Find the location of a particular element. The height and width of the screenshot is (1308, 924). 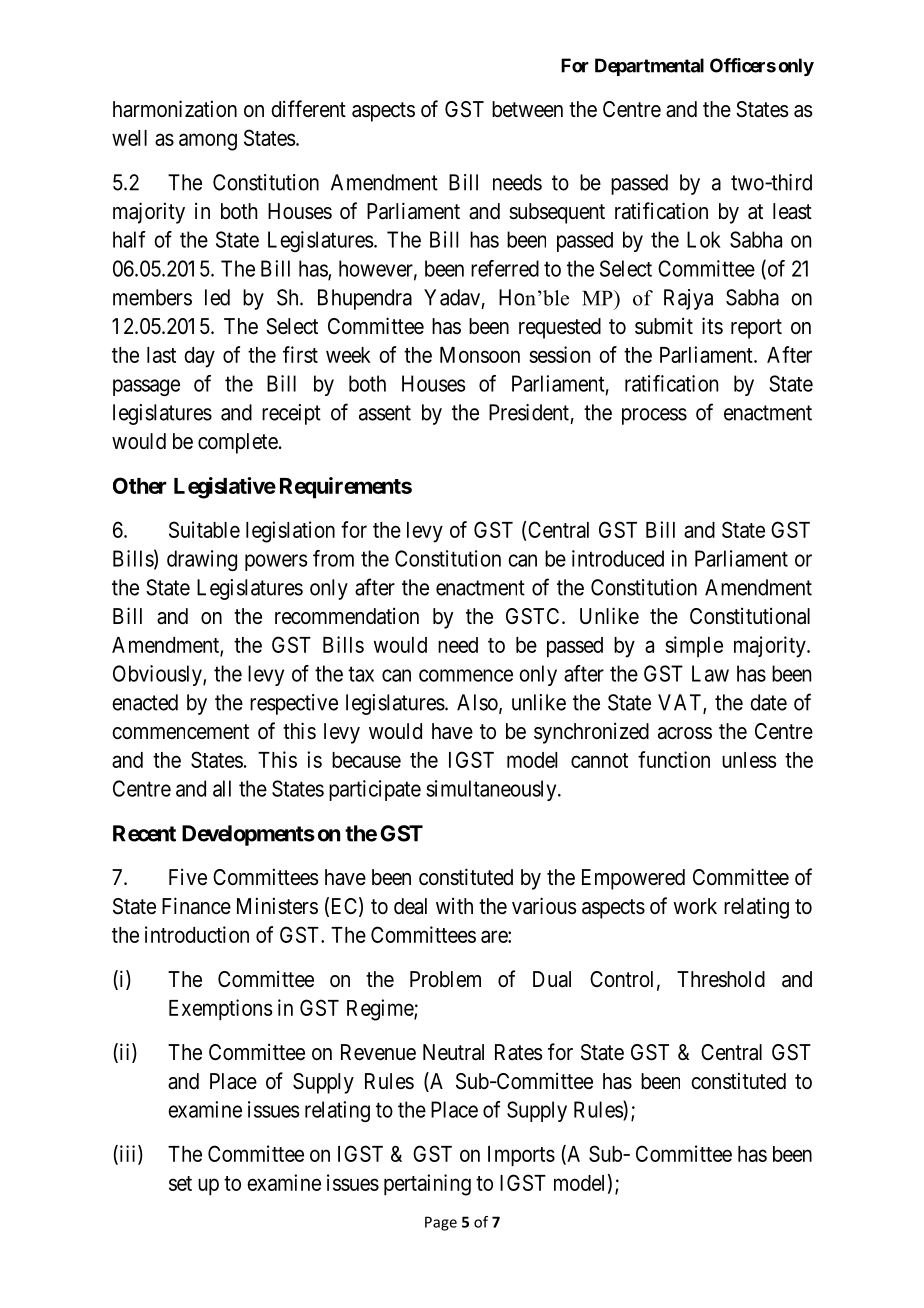

set is located at coordinates (180, 1183).
